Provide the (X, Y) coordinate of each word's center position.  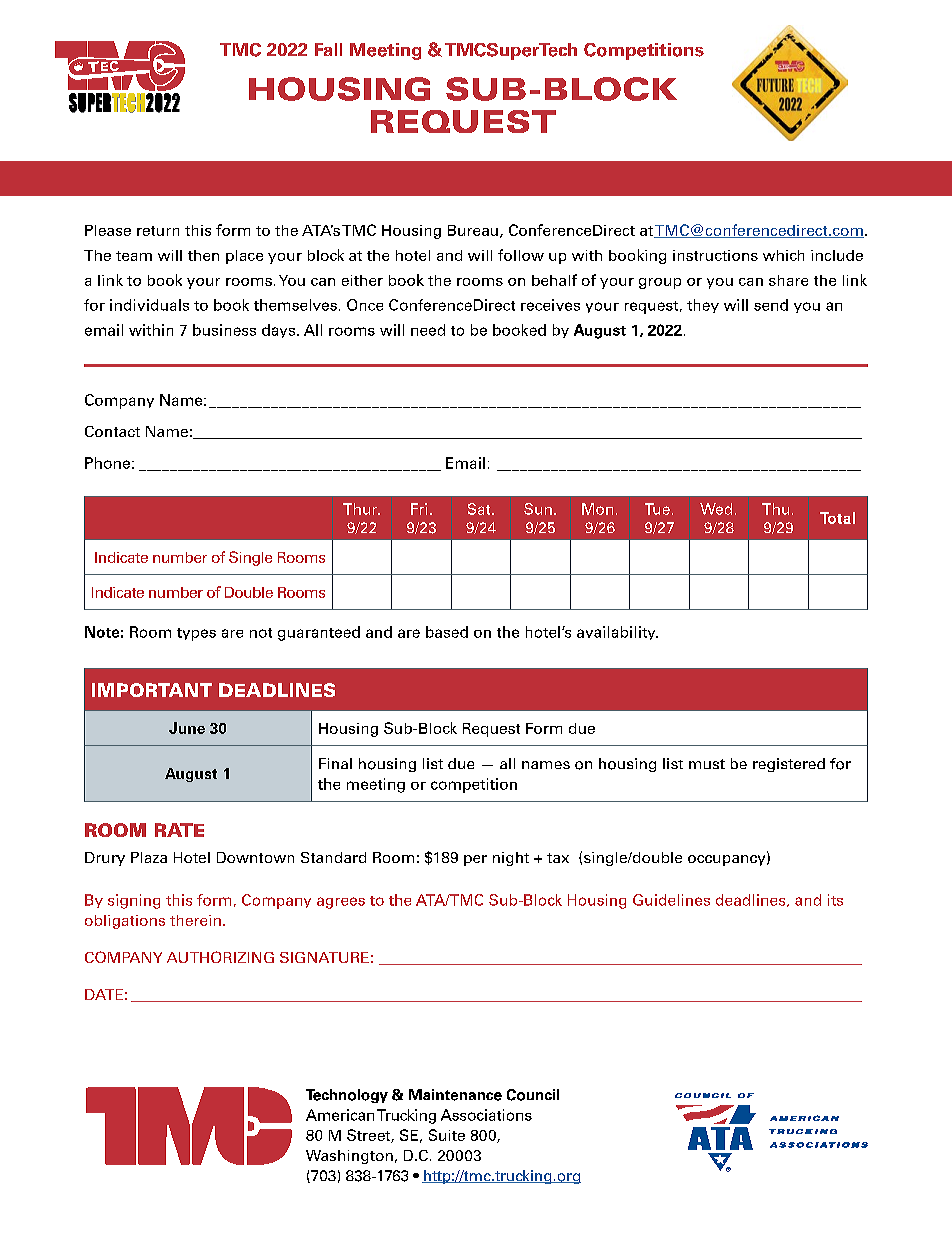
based (447, 632)
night (511, 859)
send (771, 305)
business (224, 330)
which (783, 255)
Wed (716, 509)
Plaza (149, 857)
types (196, 634)
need (428, 330)
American (340, 1115)
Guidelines (671, 900)
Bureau (473, 230)
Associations (486, 1115)
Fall (328, 49)
